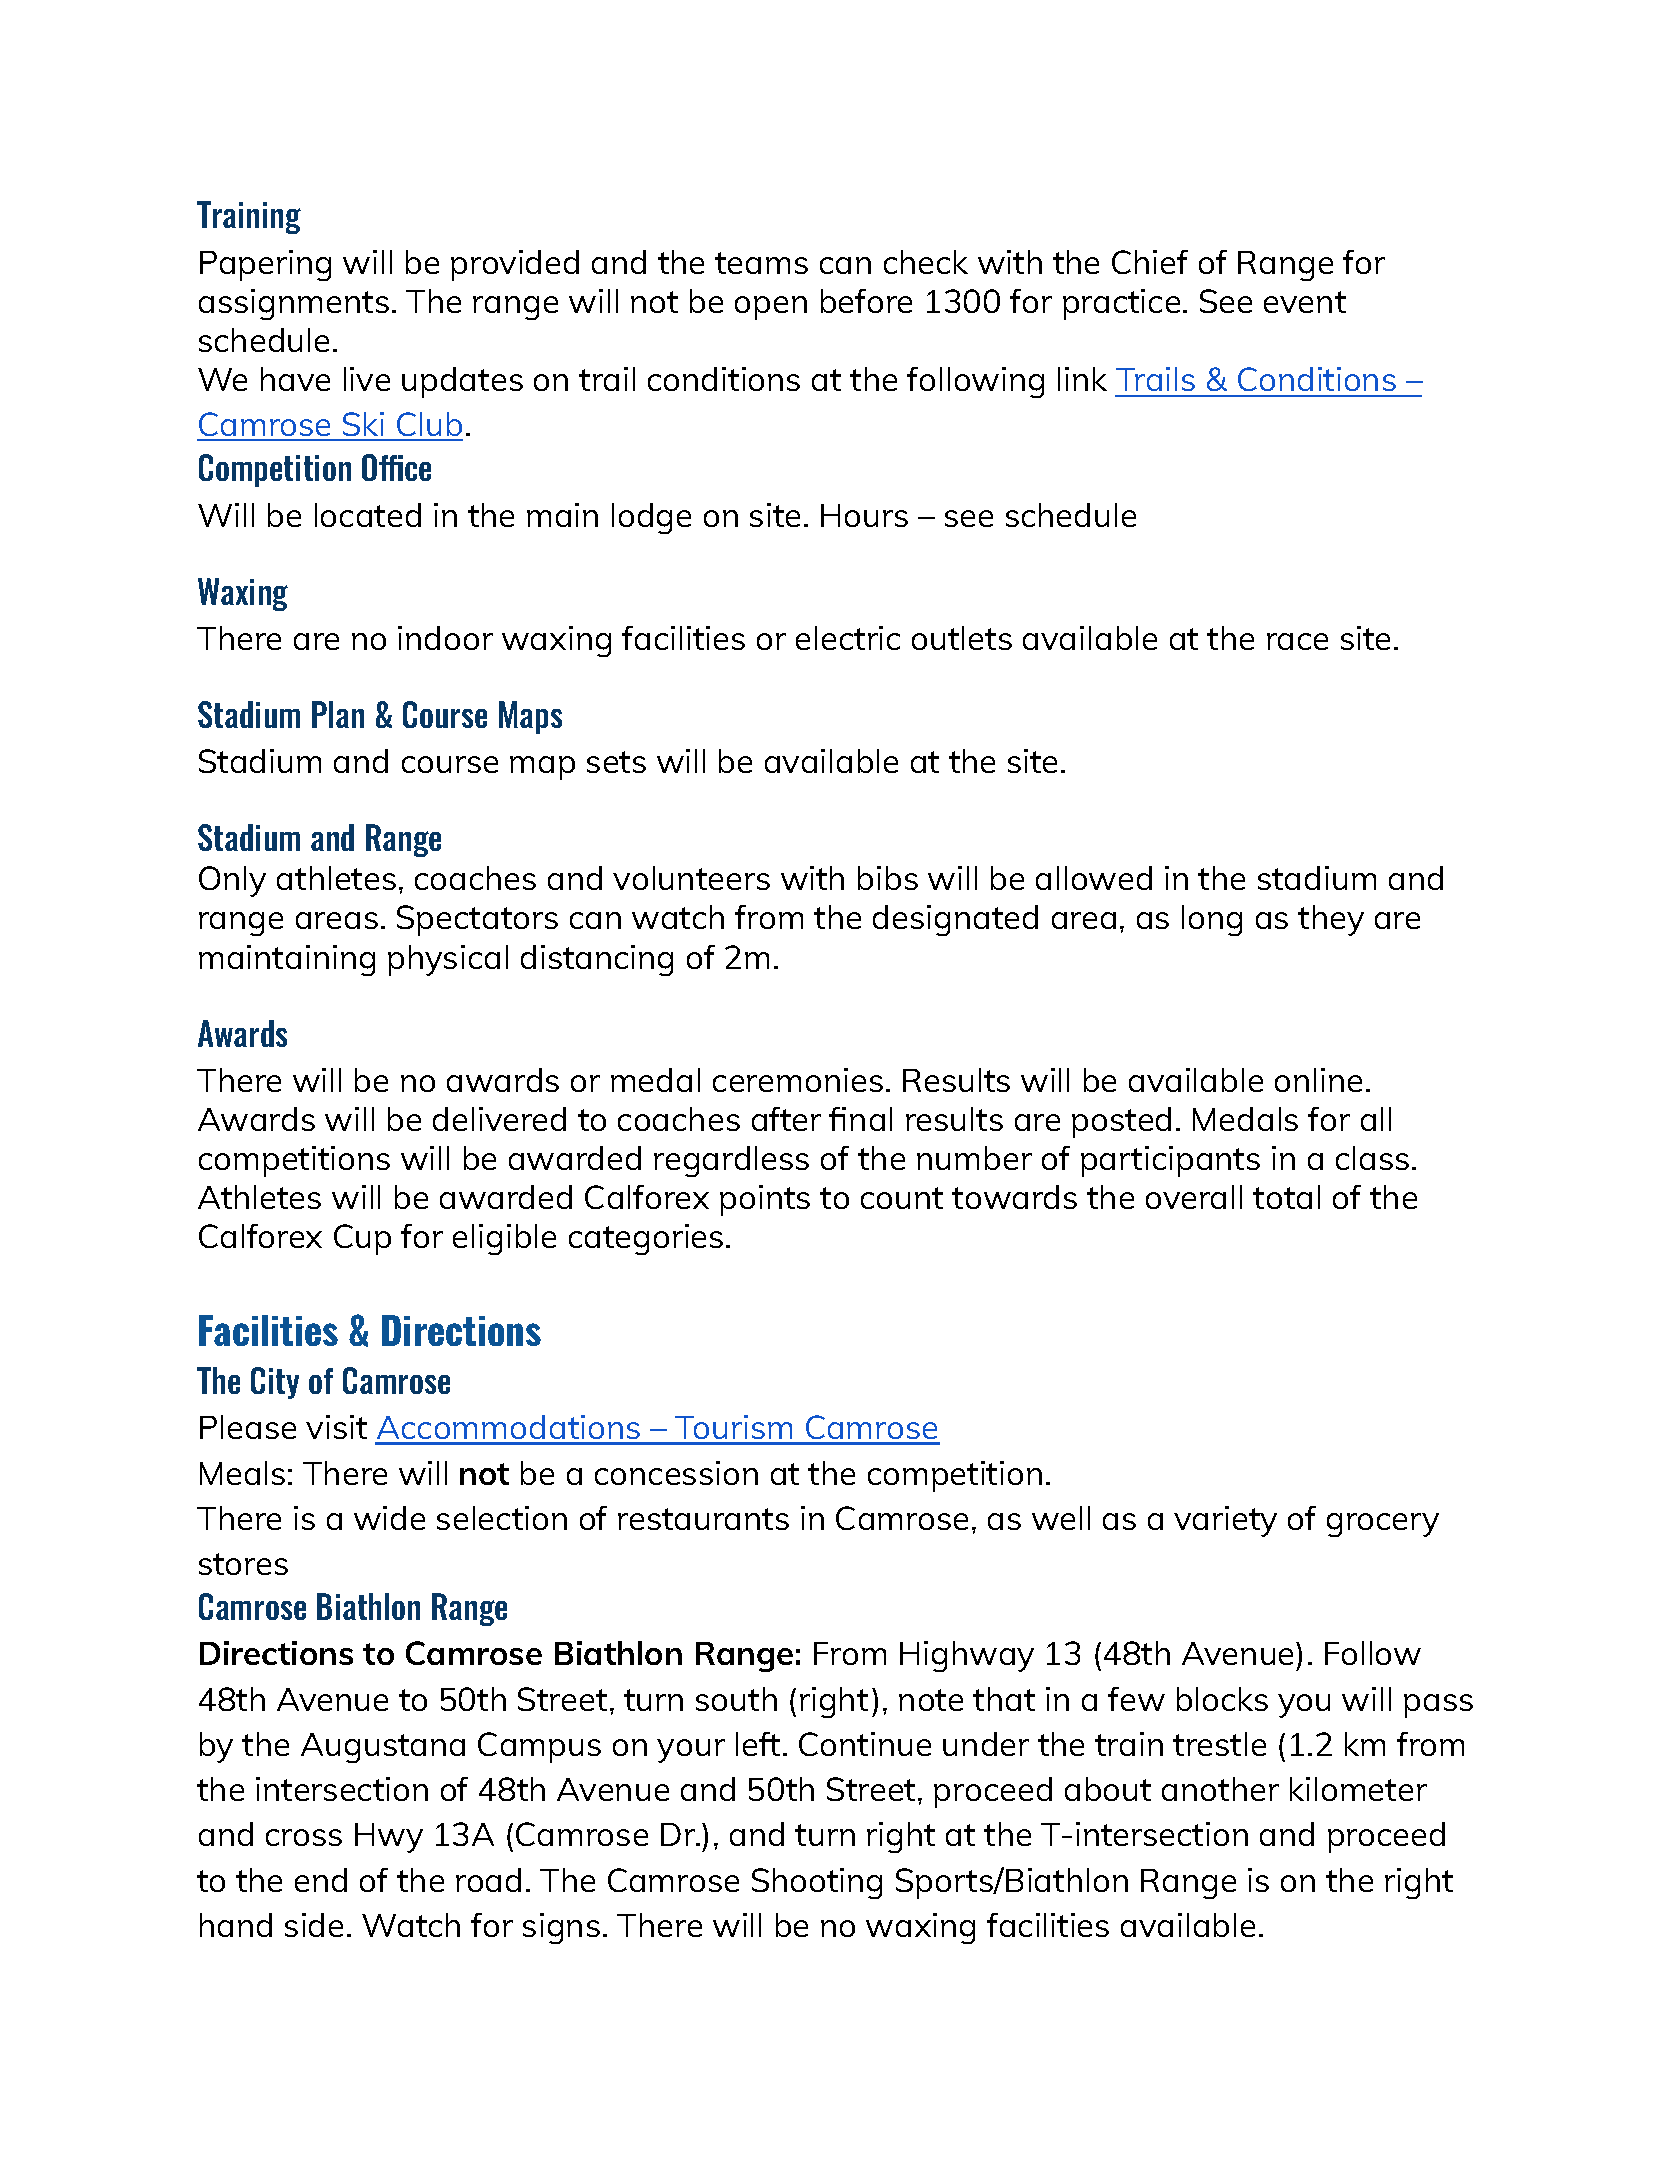  I want to click on Shooting, so click(817, 1883).
